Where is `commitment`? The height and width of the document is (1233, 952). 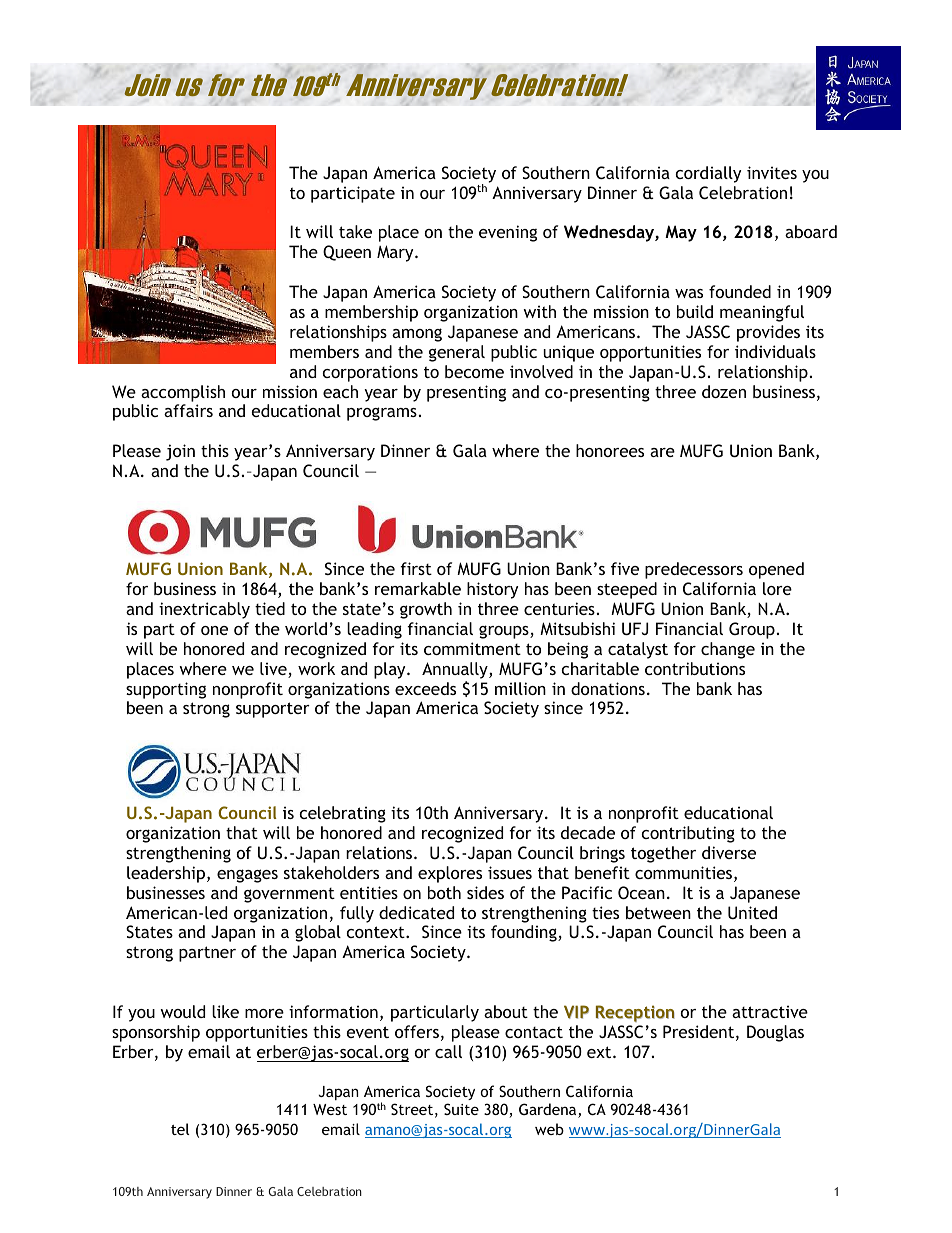 commitment is located at coordinates (472, 648).
